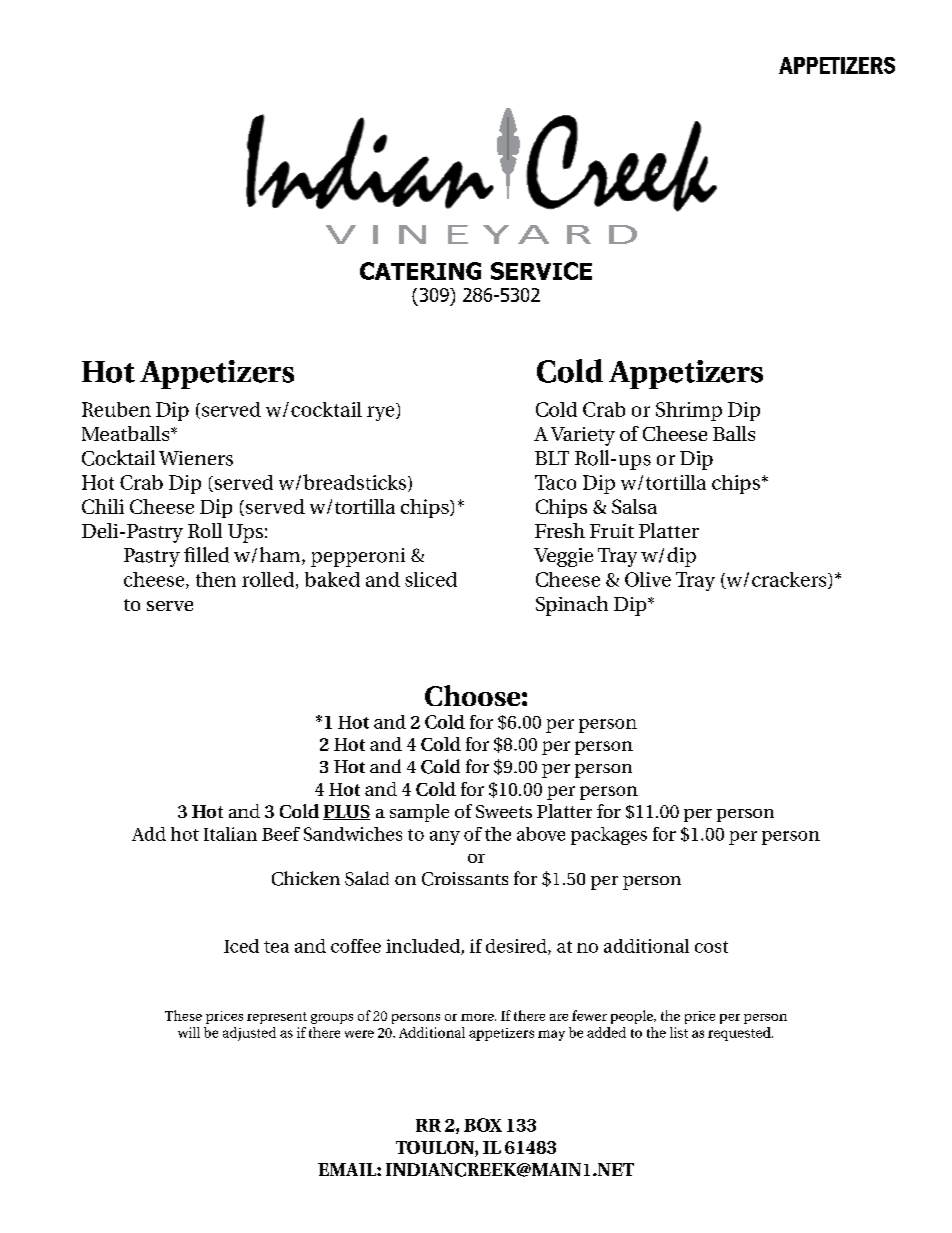 This image has height=1233, width=952. What do you see at coordinates (230, 834) in the image?
I see `Italian` at bounding box center [230, 834].
